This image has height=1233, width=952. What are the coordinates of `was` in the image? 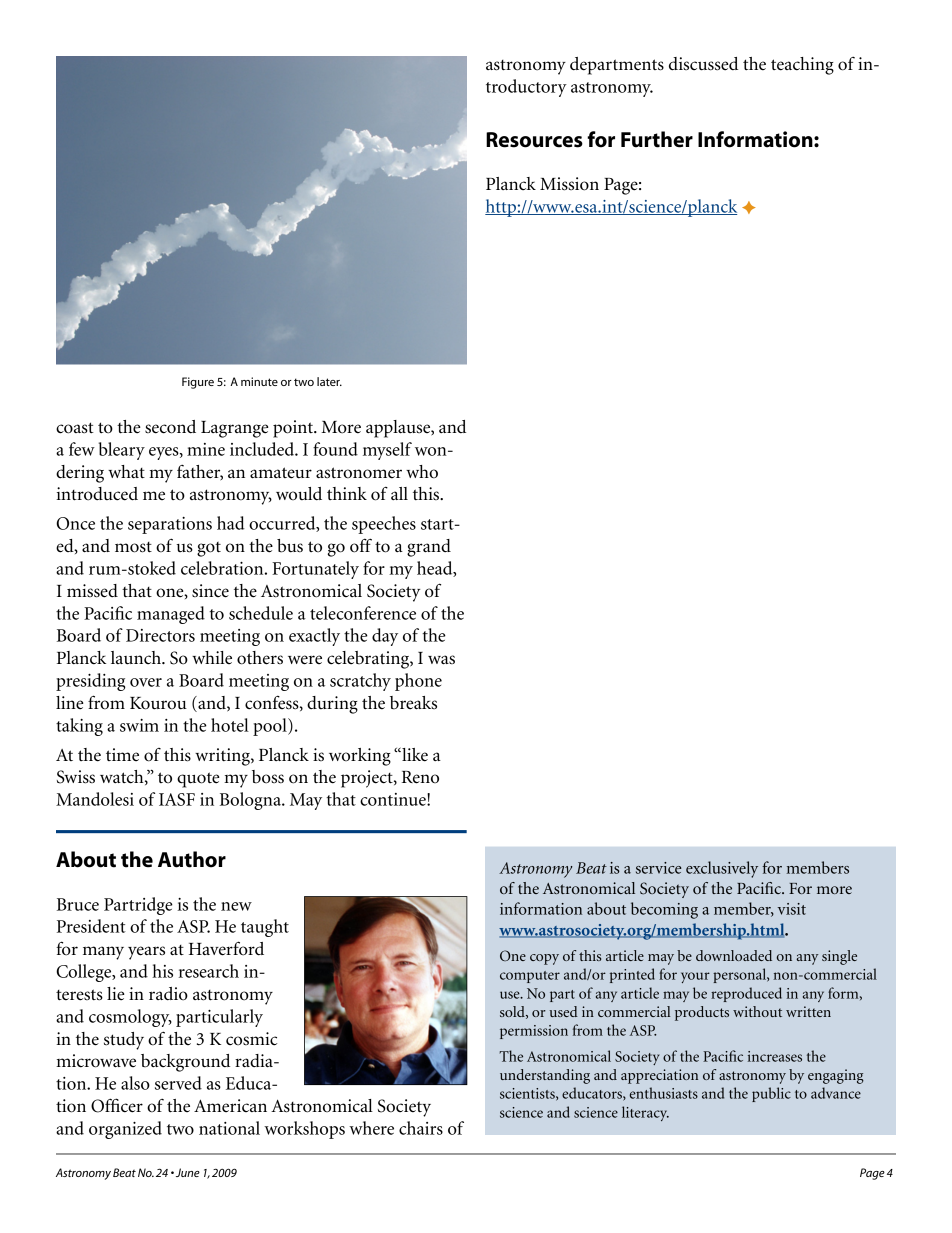 It's located at (441, 660).
